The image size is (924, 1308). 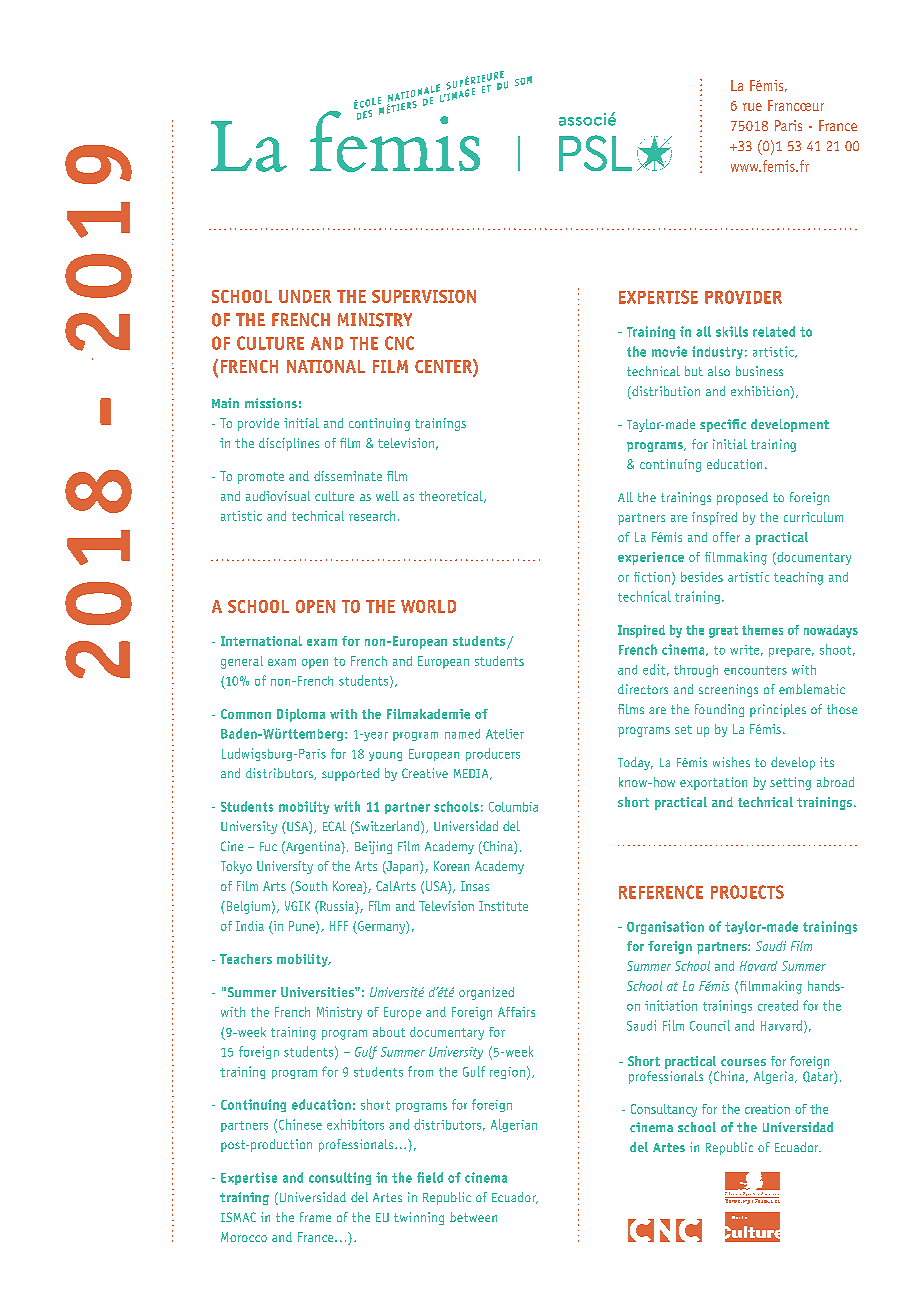 What do you see at coordinates (742, 498) in the screenshot?
I see `proposed` at bounding box center [742, 498].
